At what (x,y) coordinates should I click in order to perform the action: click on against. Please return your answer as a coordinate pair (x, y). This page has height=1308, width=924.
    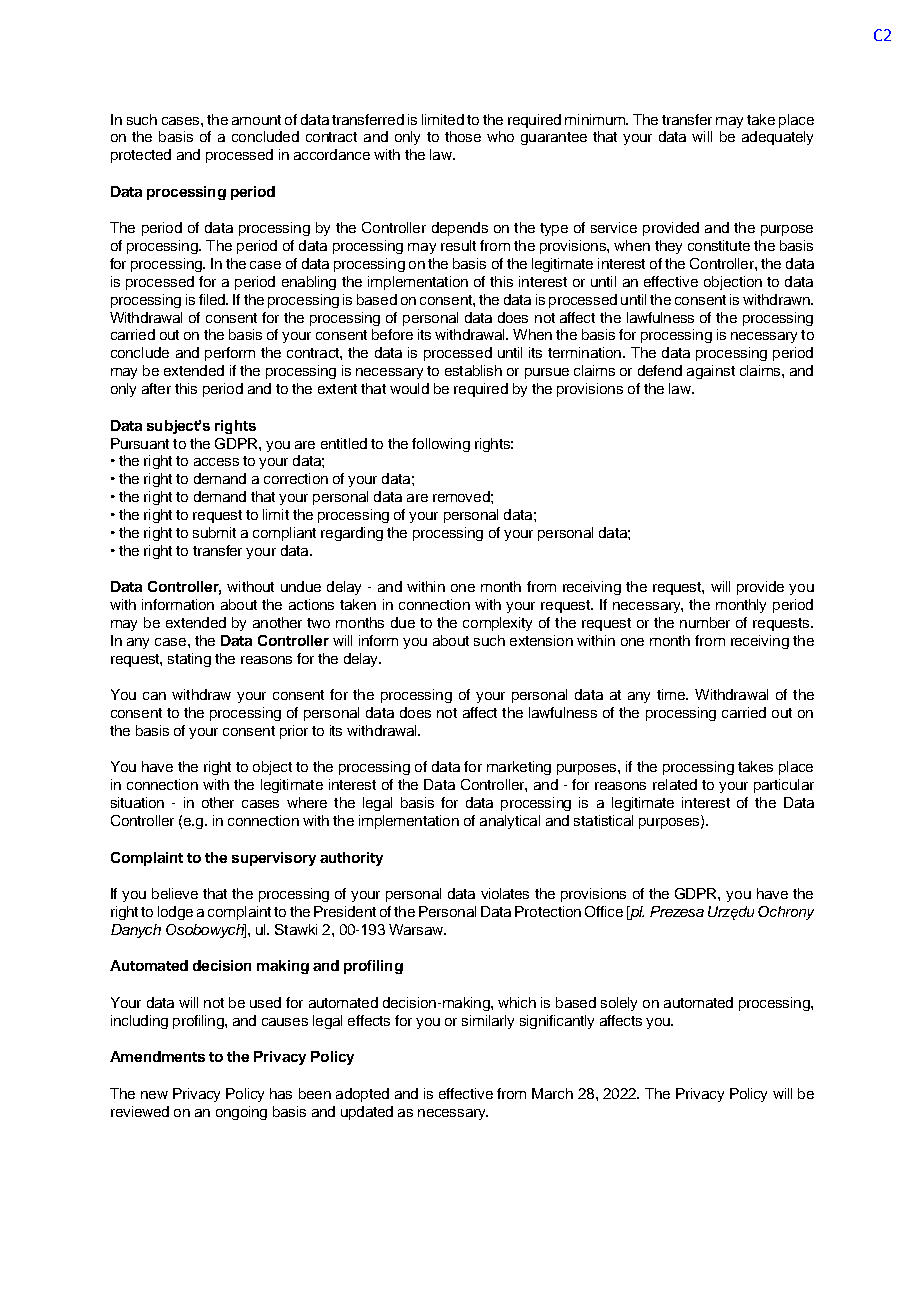
    Looking at the image, I should click on (711, 372).
